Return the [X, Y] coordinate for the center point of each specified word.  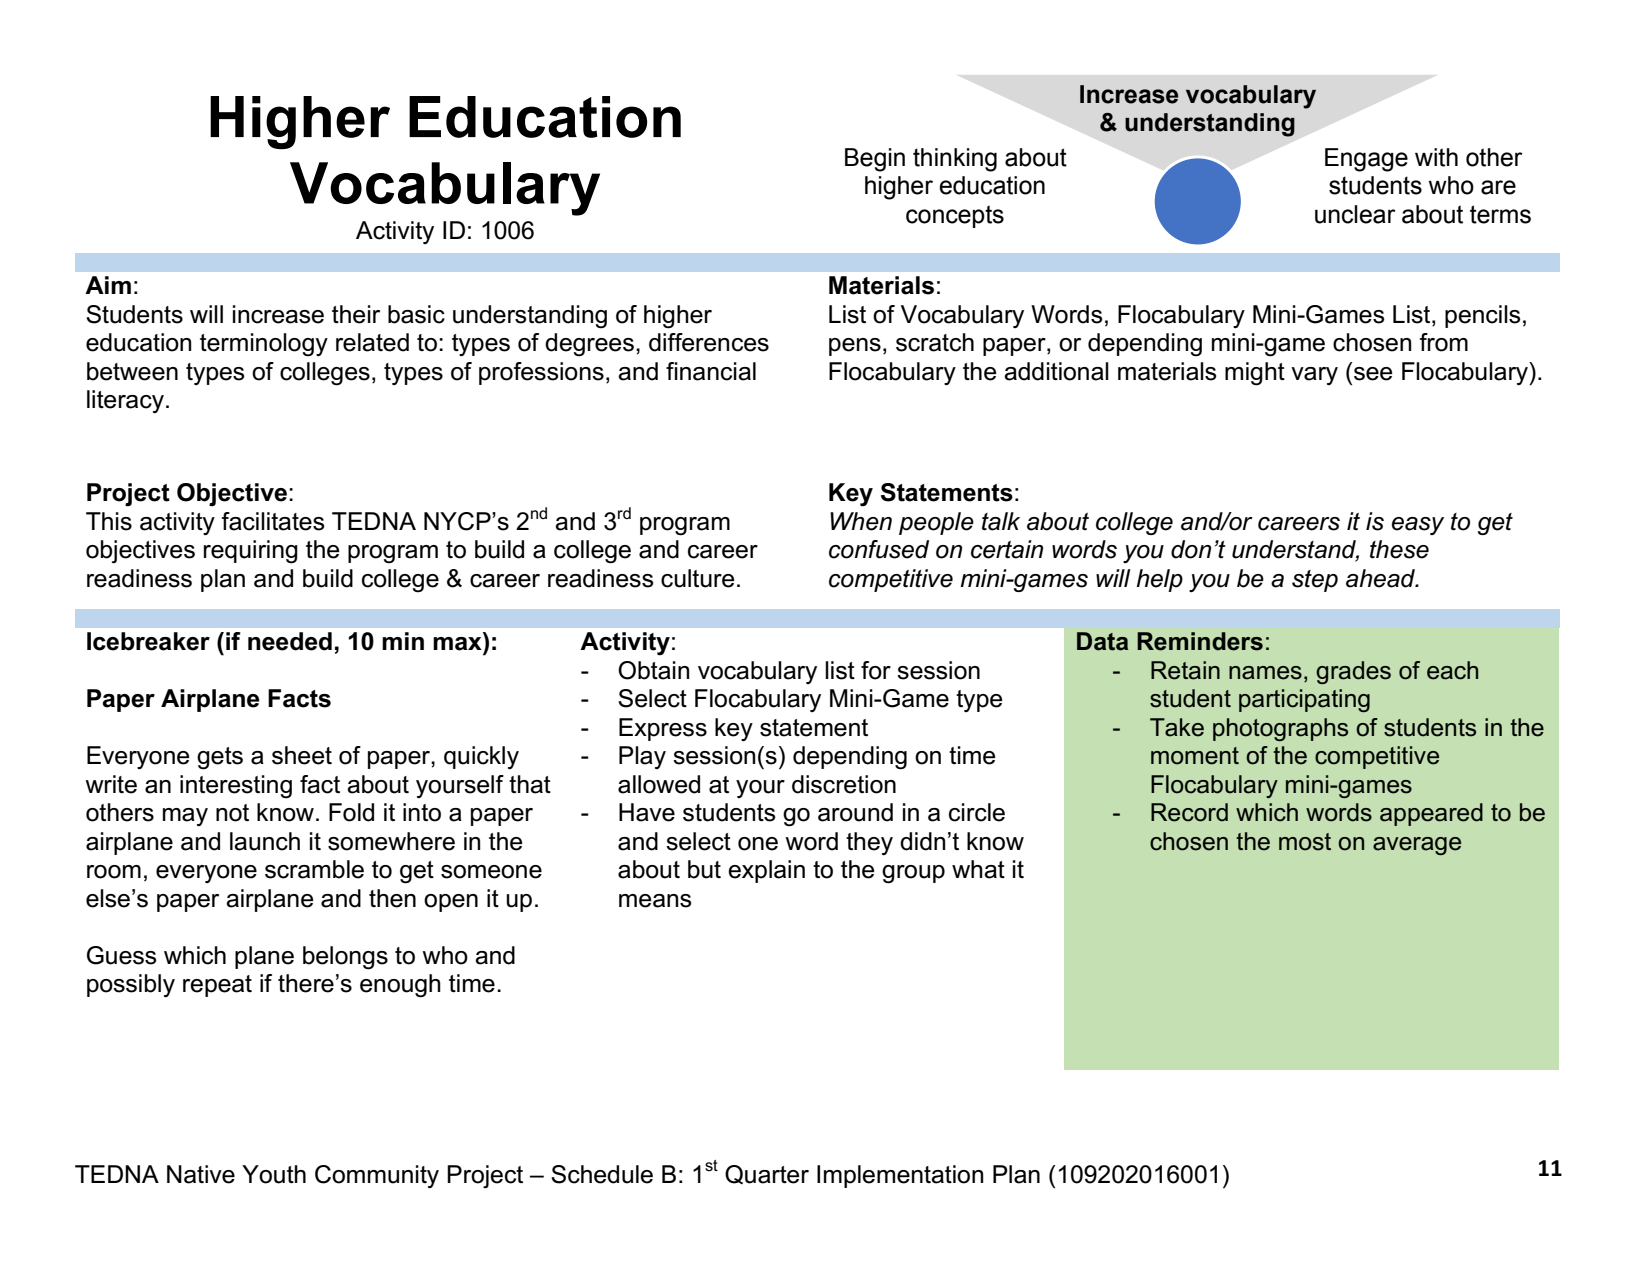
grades [1353, 672]
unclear [1355, 214]
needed [290, 641]
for [876, 670]
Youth [274, 1174]
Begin [875, 160]
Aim [108, 285]
